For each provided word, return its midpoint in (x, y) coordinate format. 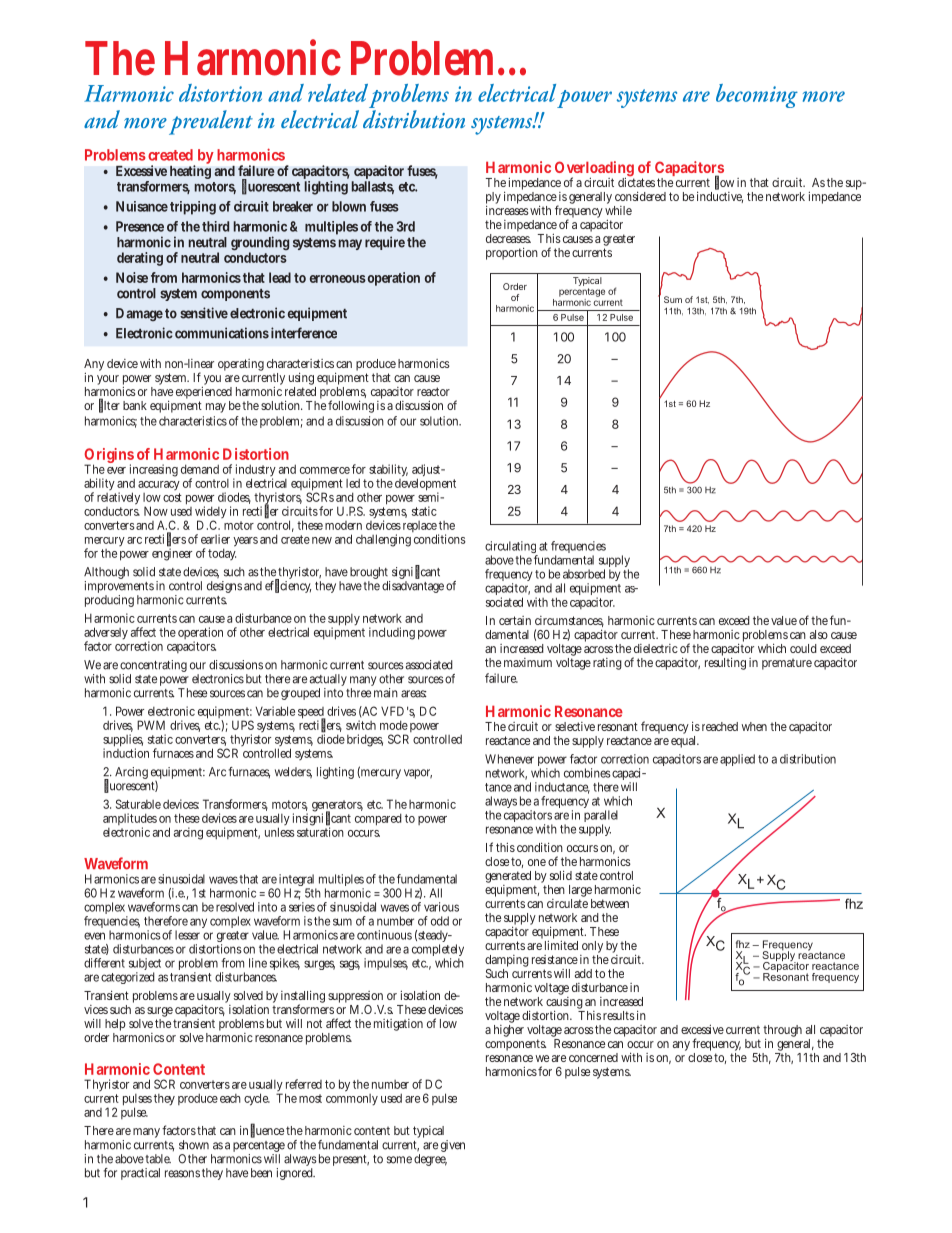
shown (194, 1145)
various (441, 907)
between (610, 903)
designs (224, 587)
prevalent (211, 122)
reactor (433, 391)
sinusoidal (181, 879)
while (618, 209)
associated (429, 665)
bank (135, 405)
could (803, 648)
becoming (757, 96)
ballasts (373, 187)
